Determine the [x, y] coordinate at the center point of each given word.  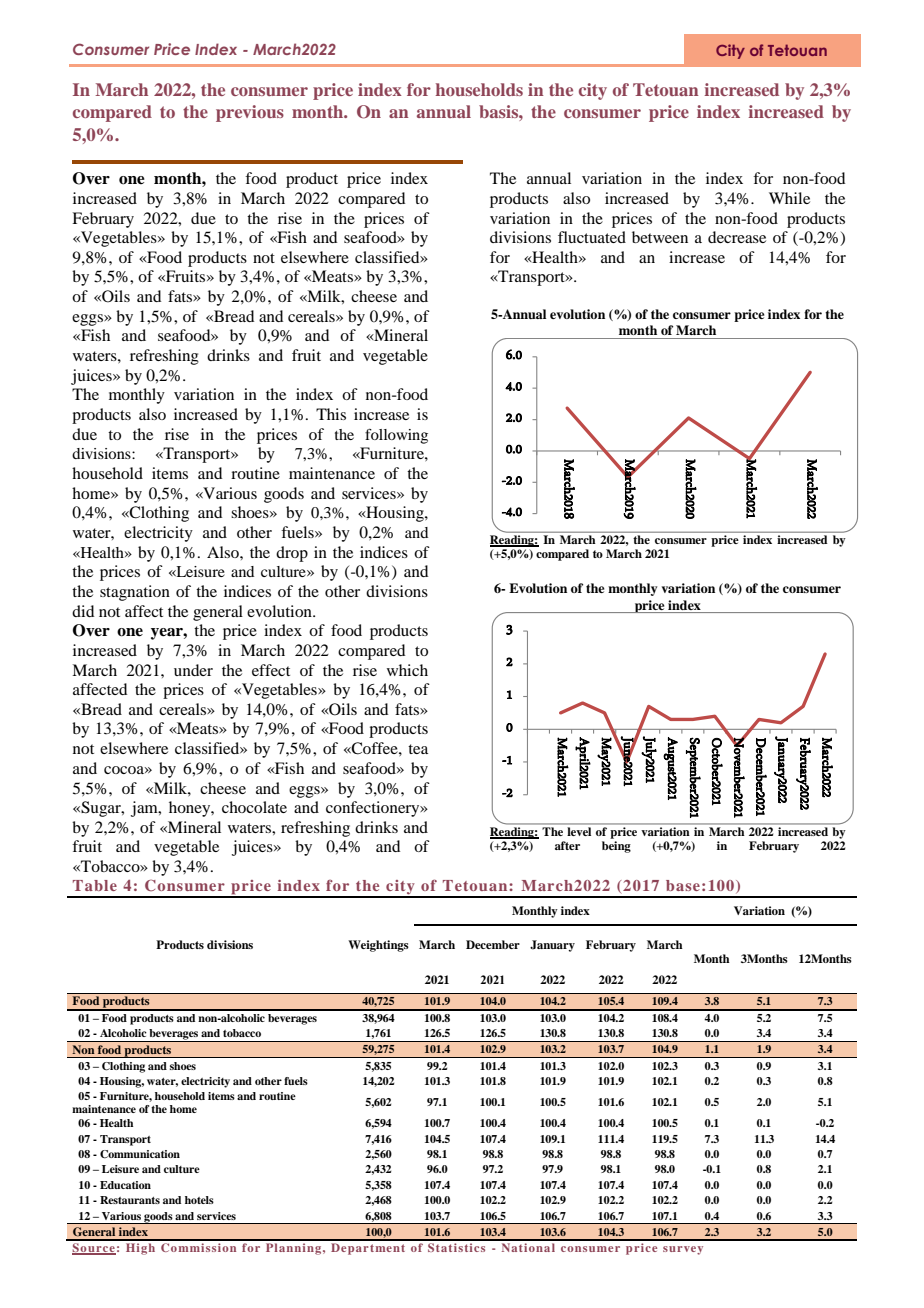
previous [250, 113]
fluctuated [592, 237]
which [407, 670]
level [579, 831]
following [396, 436]
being [616, 847]
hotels [199, 1200]
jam [145, 809]
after [567, 845]
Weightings [378, 946]
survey [683, 1250]
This [331, 414]
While [789, 198]
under [193, 670]
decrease [737, 237]
